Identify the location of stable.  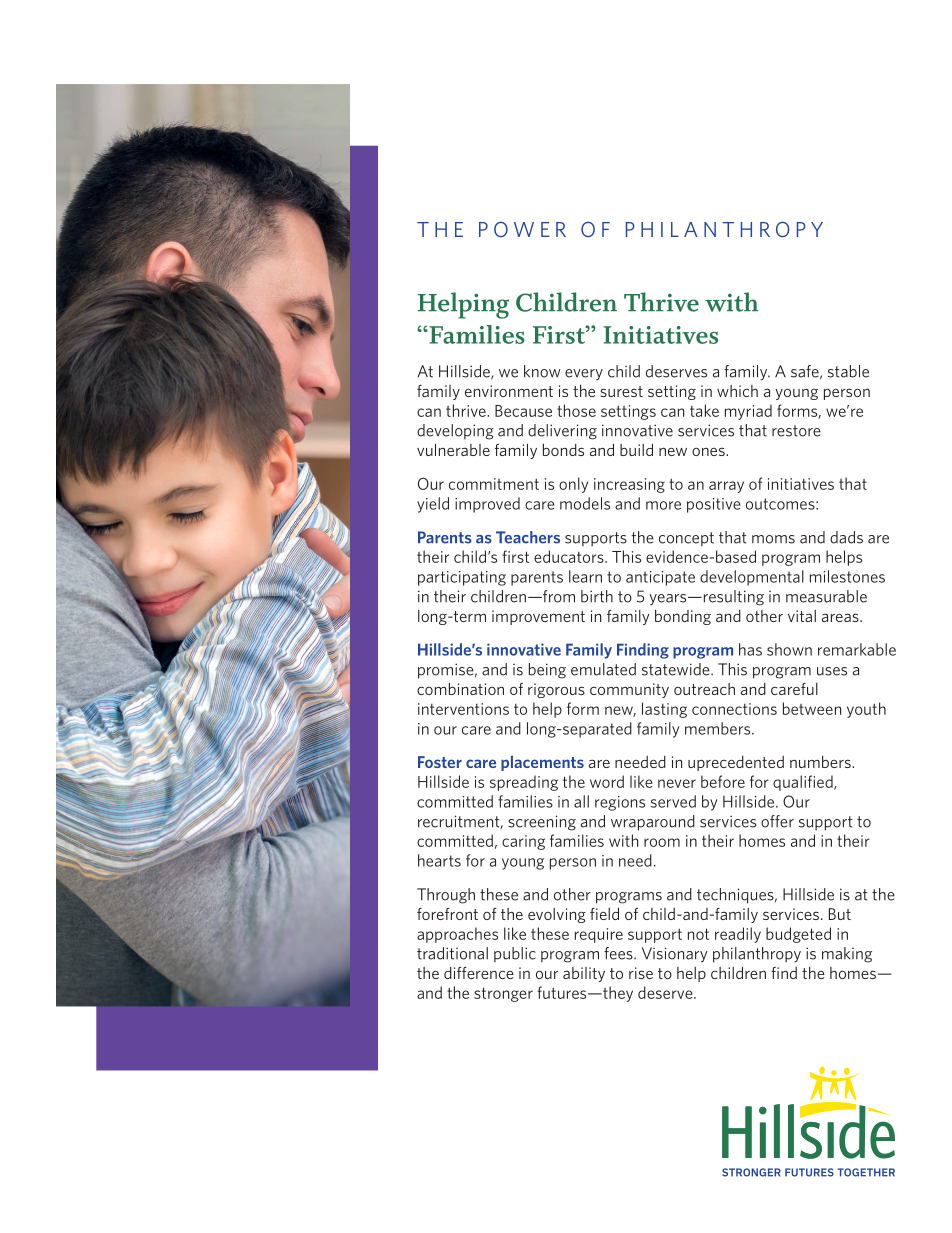
(848, 371).
